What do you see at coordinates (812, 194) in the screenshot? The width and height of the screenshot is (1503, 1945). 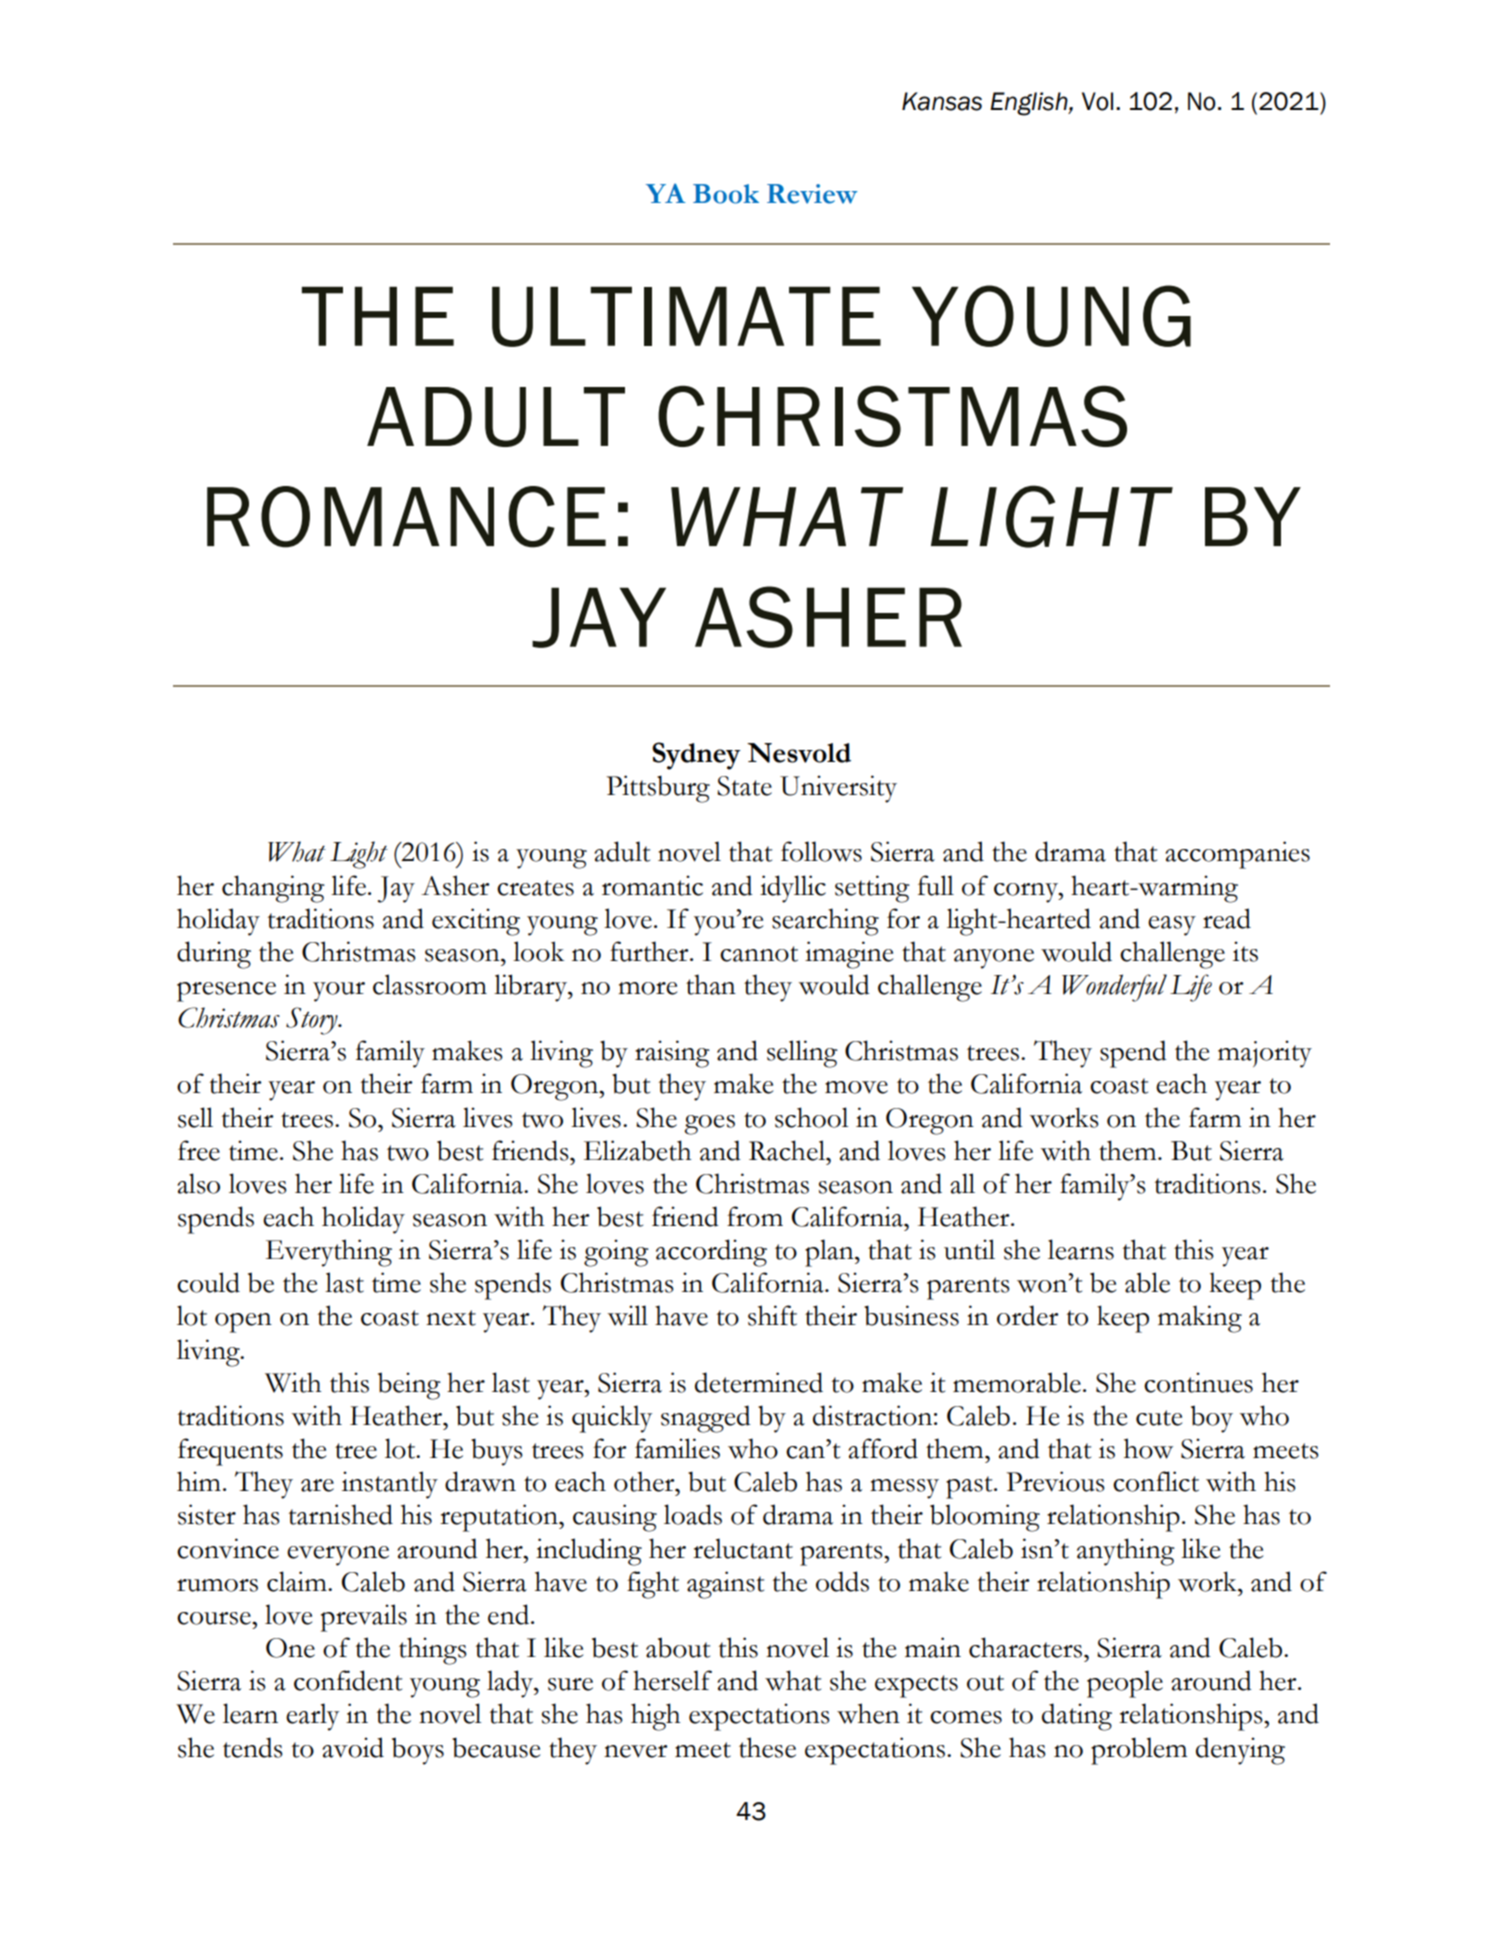 I see `Review` at bounding box center [812, 194].
